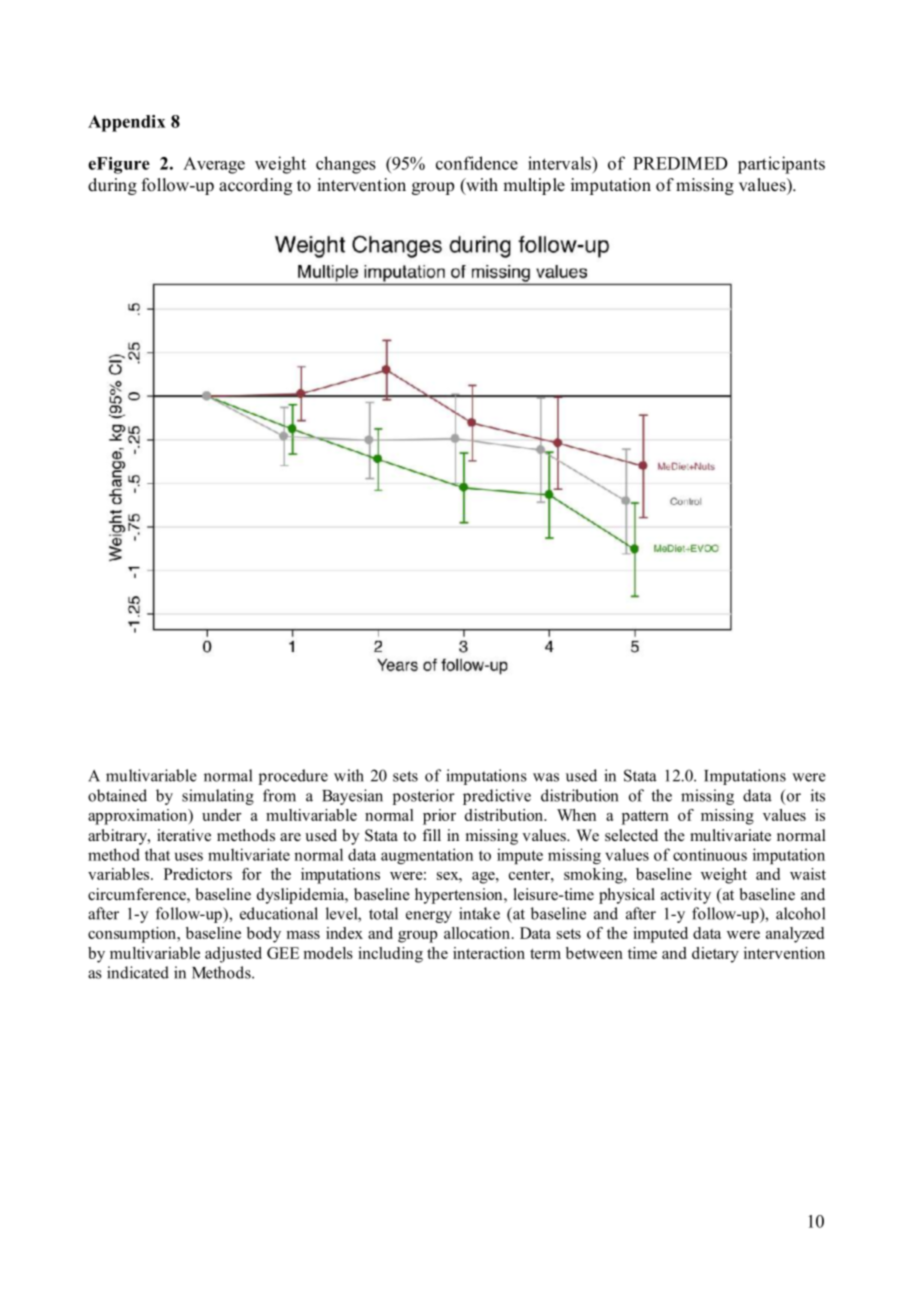  I want to click on procedure, so click(293, 777).
